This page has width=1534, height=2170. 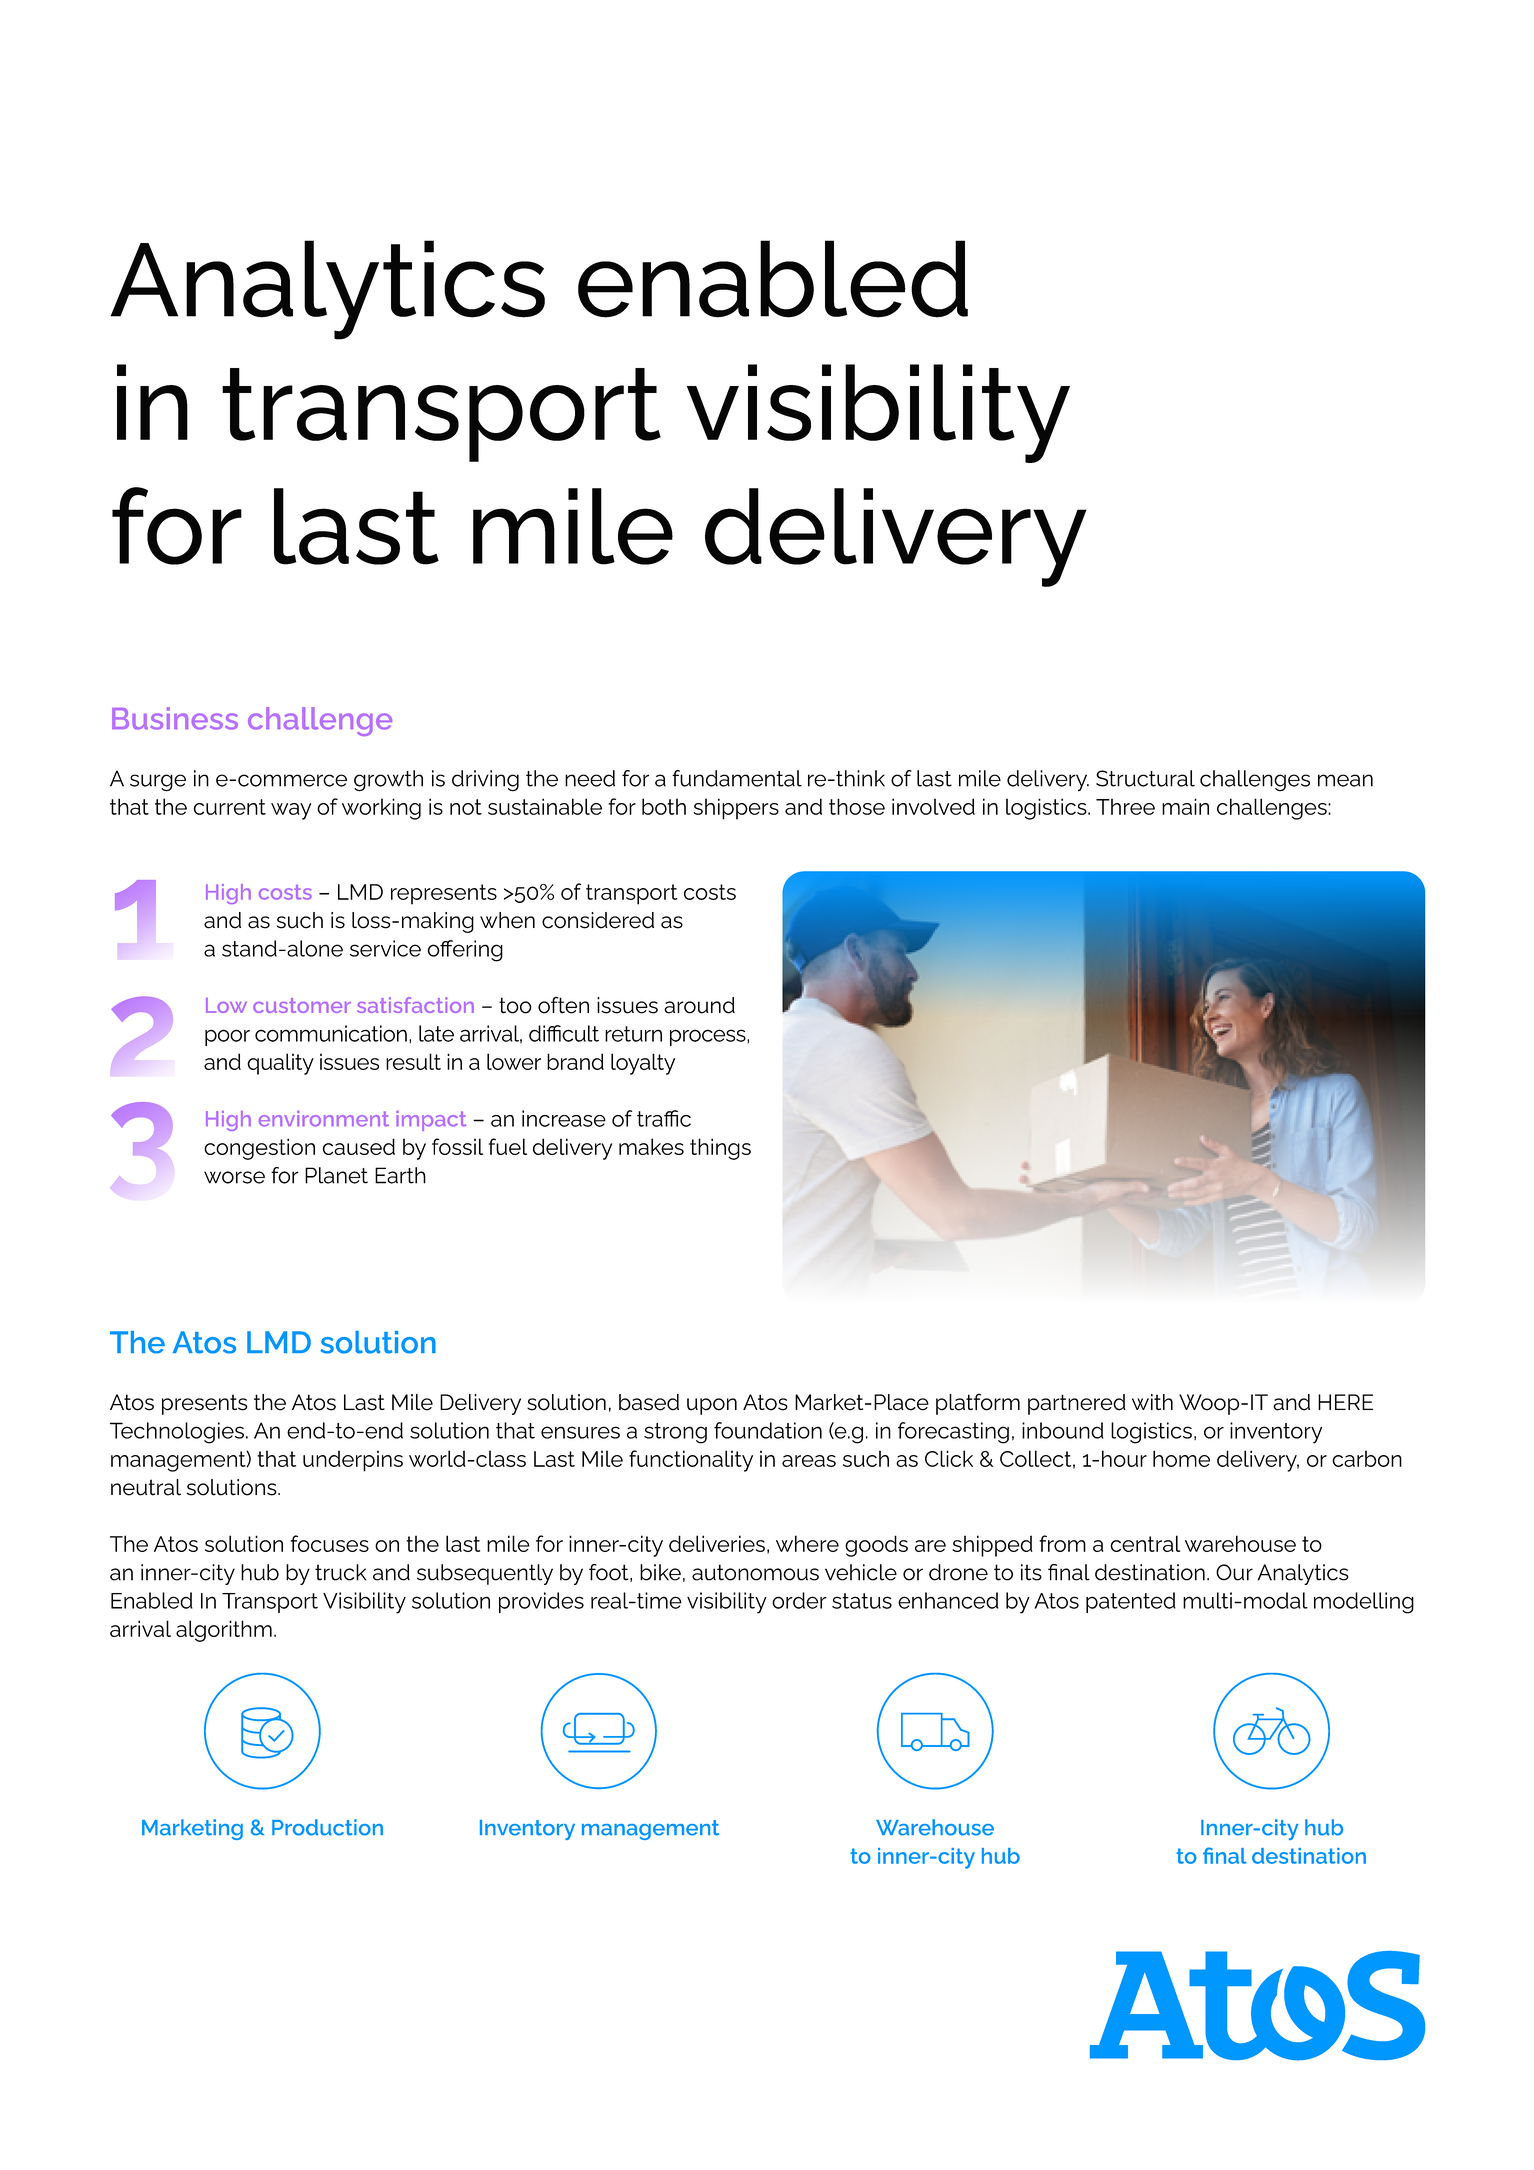 What do you see at coordinates (1145, 778) in the page?
I see `Structural` at bounding box center [1145, 778].
